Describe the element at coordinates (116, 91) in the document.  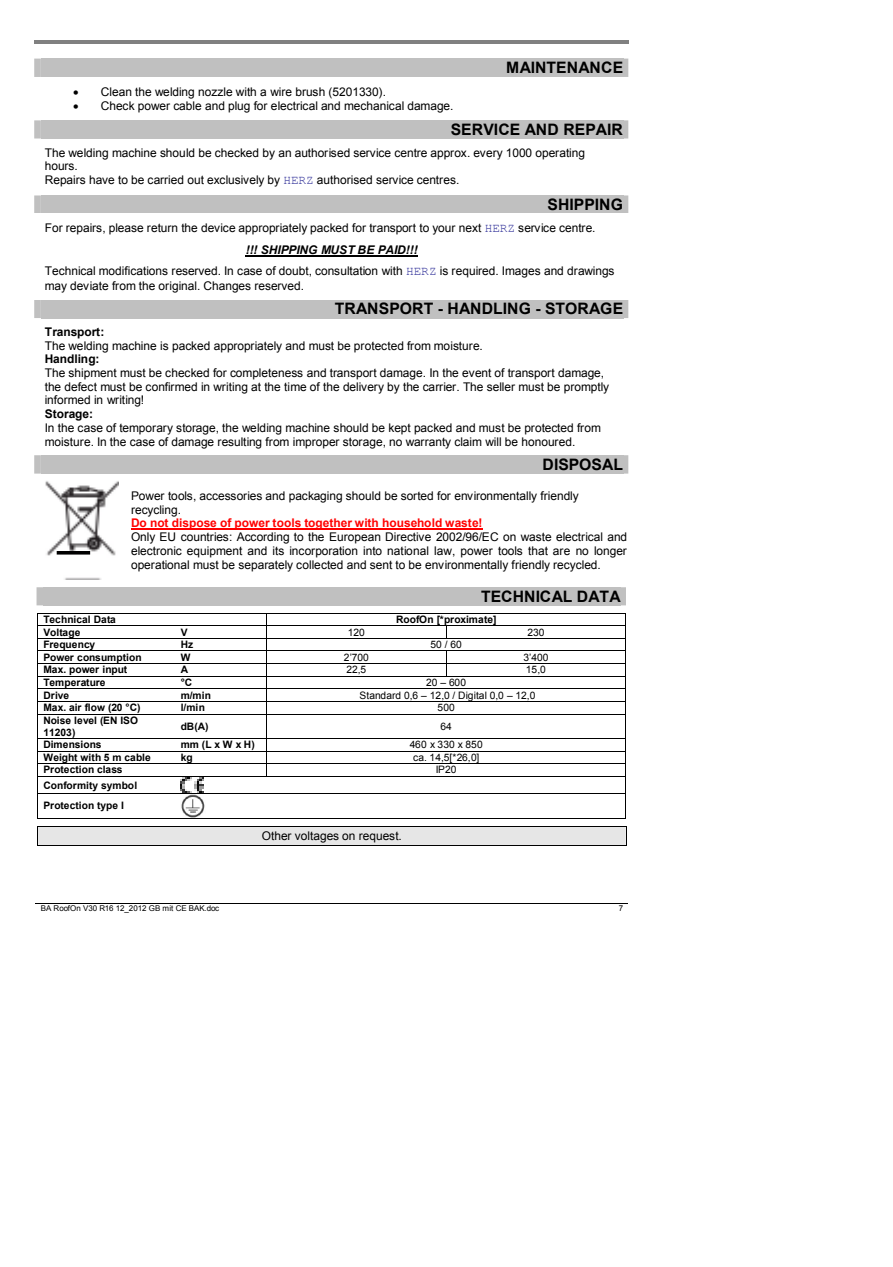
I see `Clean` at that location.
